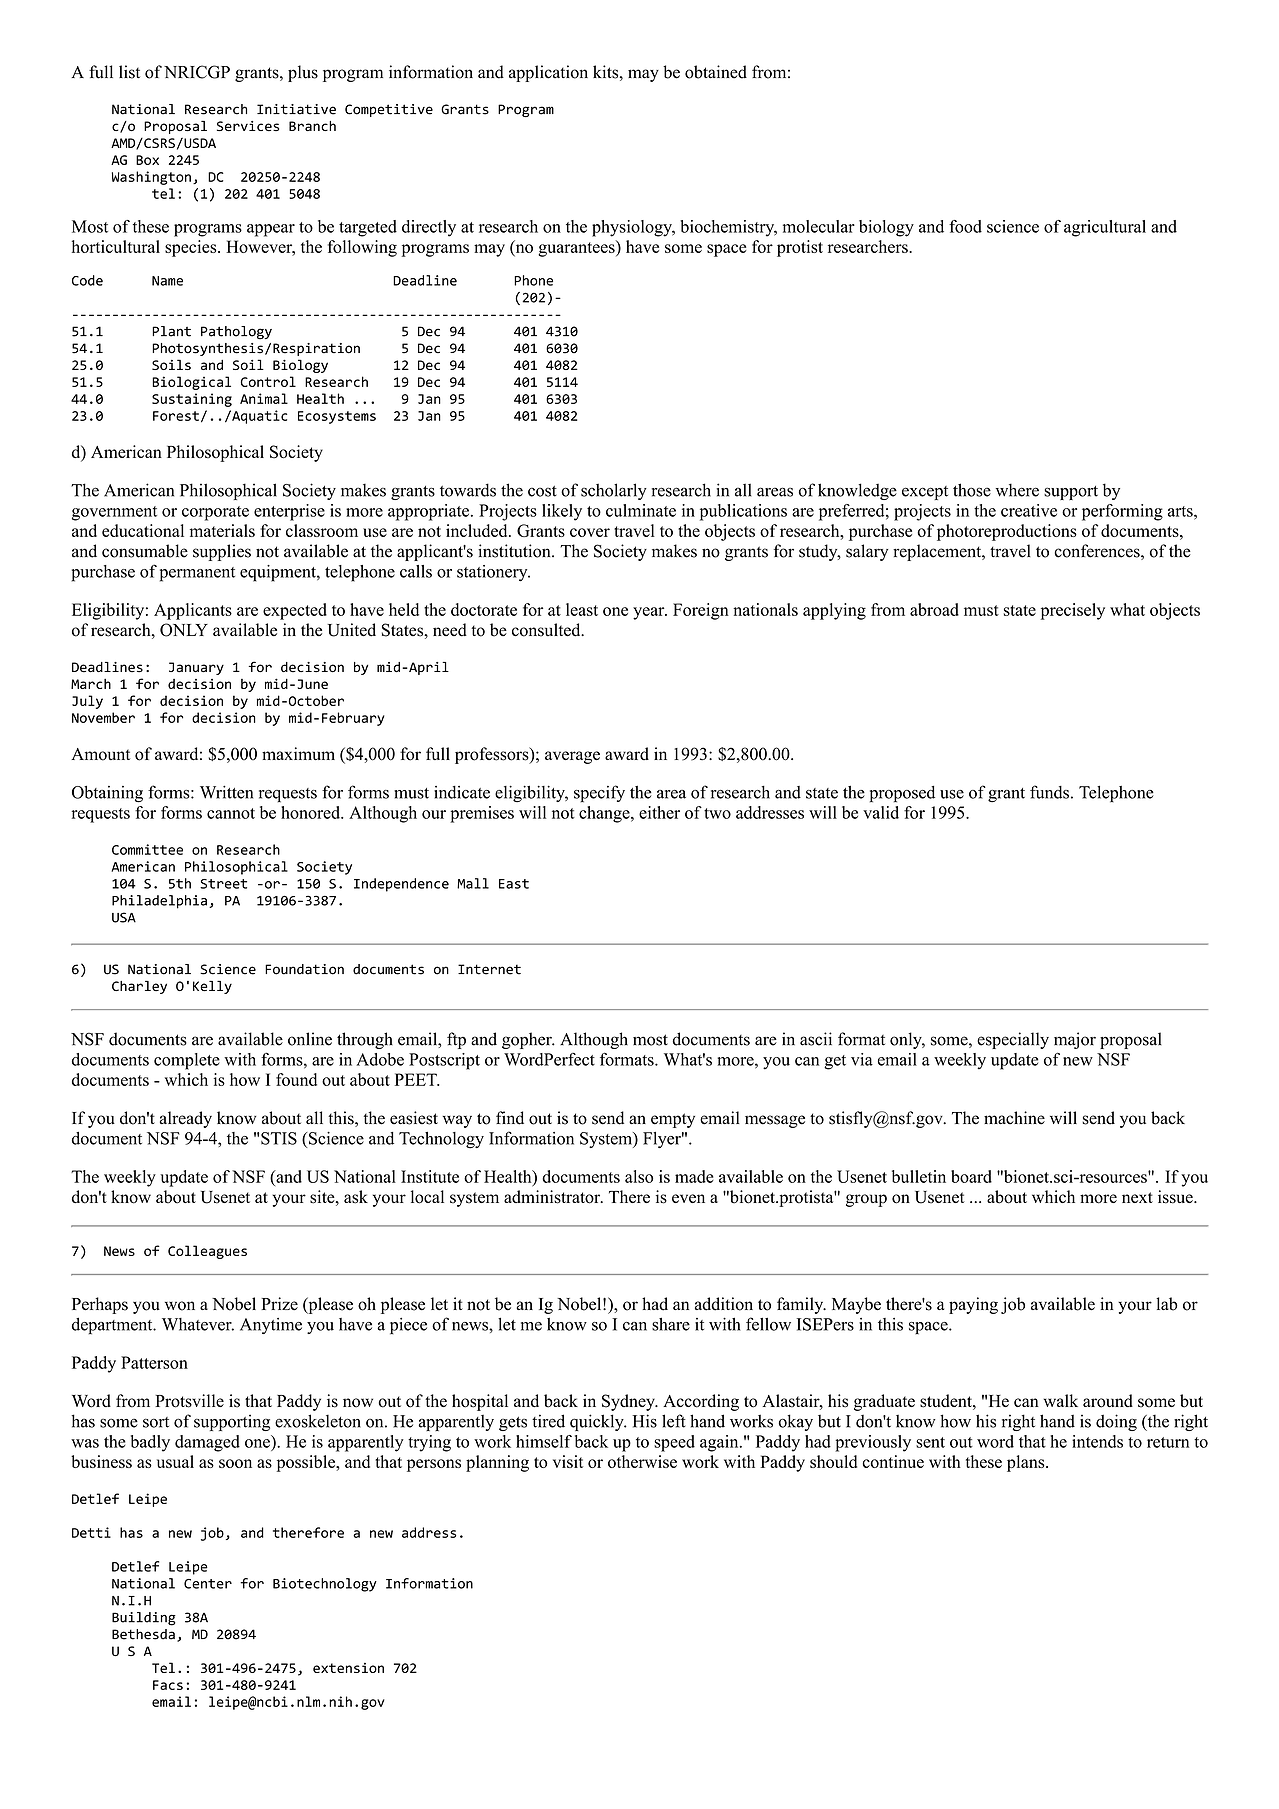 Image resolution: width=1279 pixels, height=1809 pixels. I want to click on either, so click(659, 812).
